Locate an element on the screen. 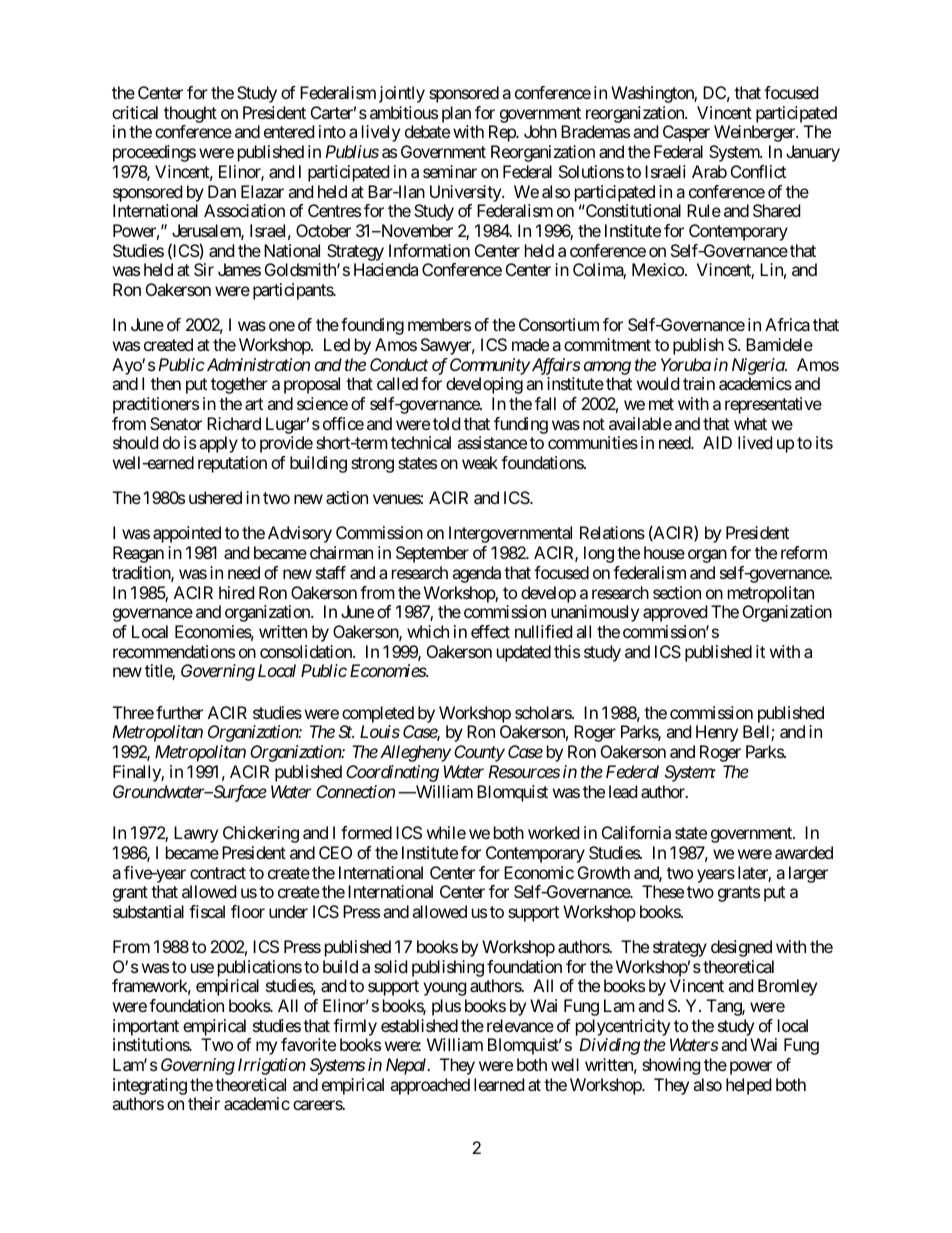 The height and width of the screenshot is (1233, 952). agenda is located at coordinates (476, 574).
